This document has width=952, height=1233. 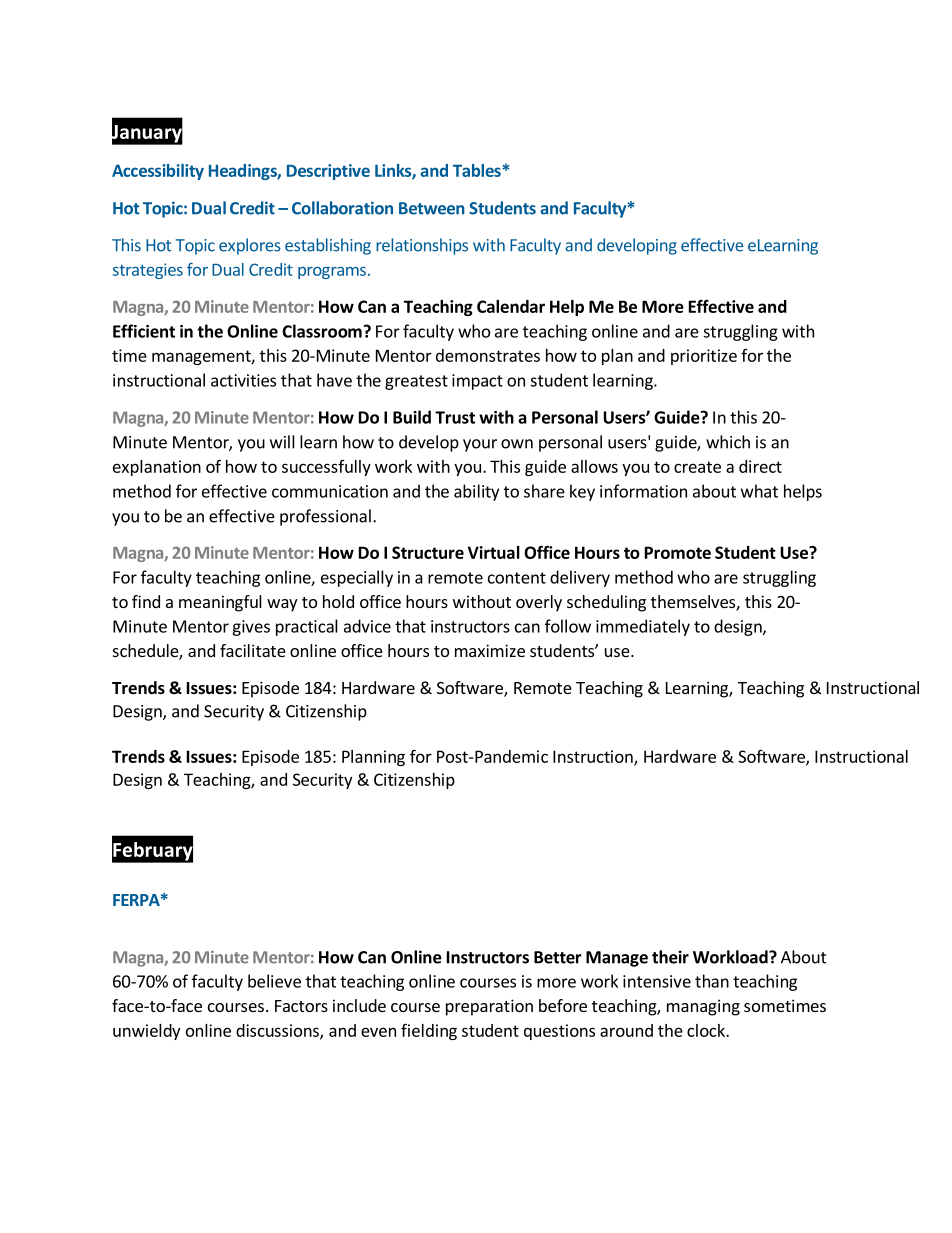 What do you see at coordinates (478, 170) in the document?
I see `Tables` at bounding box center [478, 170].
